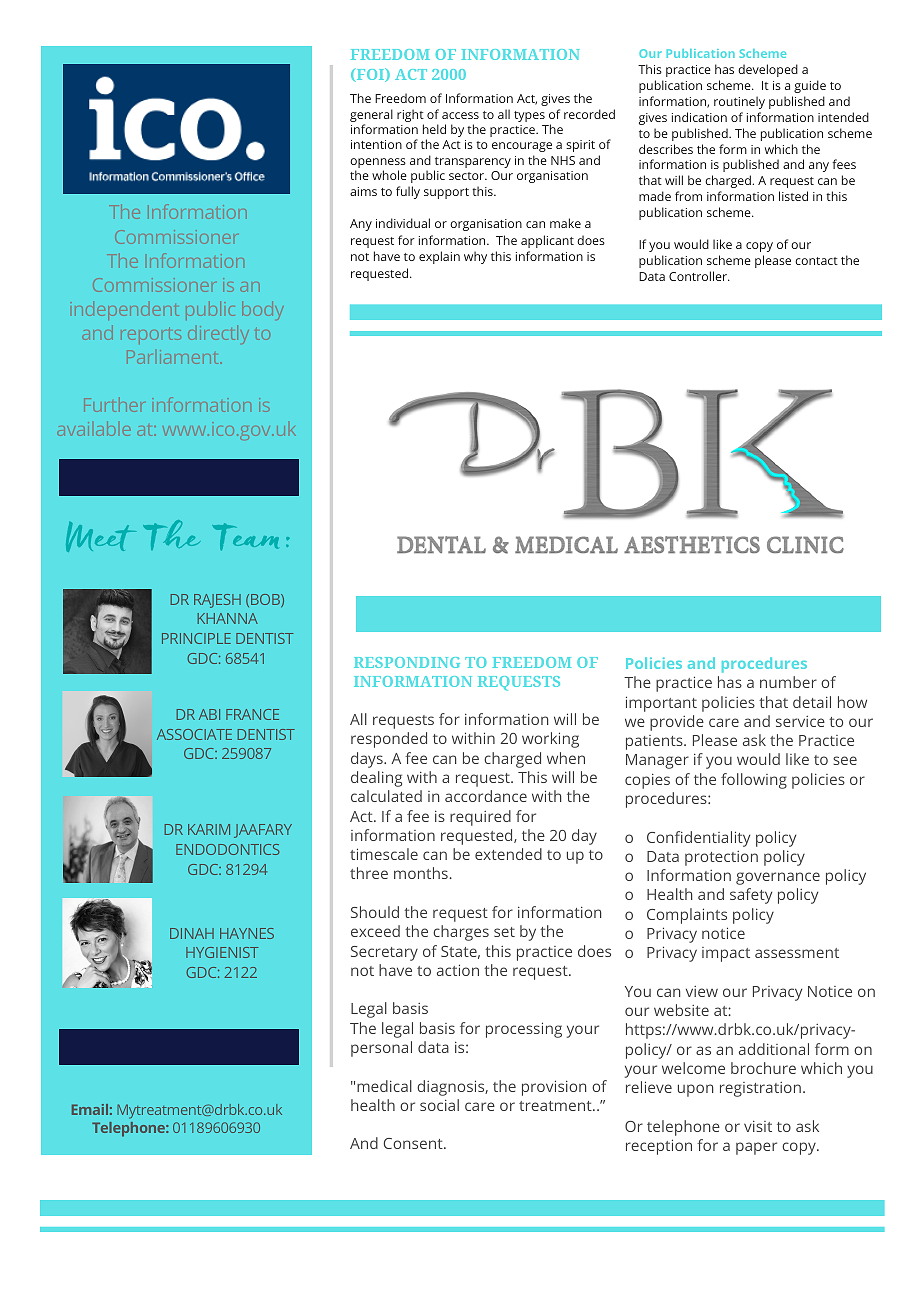 This image has height=1308, width=924. I want to click on why, so click(475, 257).
